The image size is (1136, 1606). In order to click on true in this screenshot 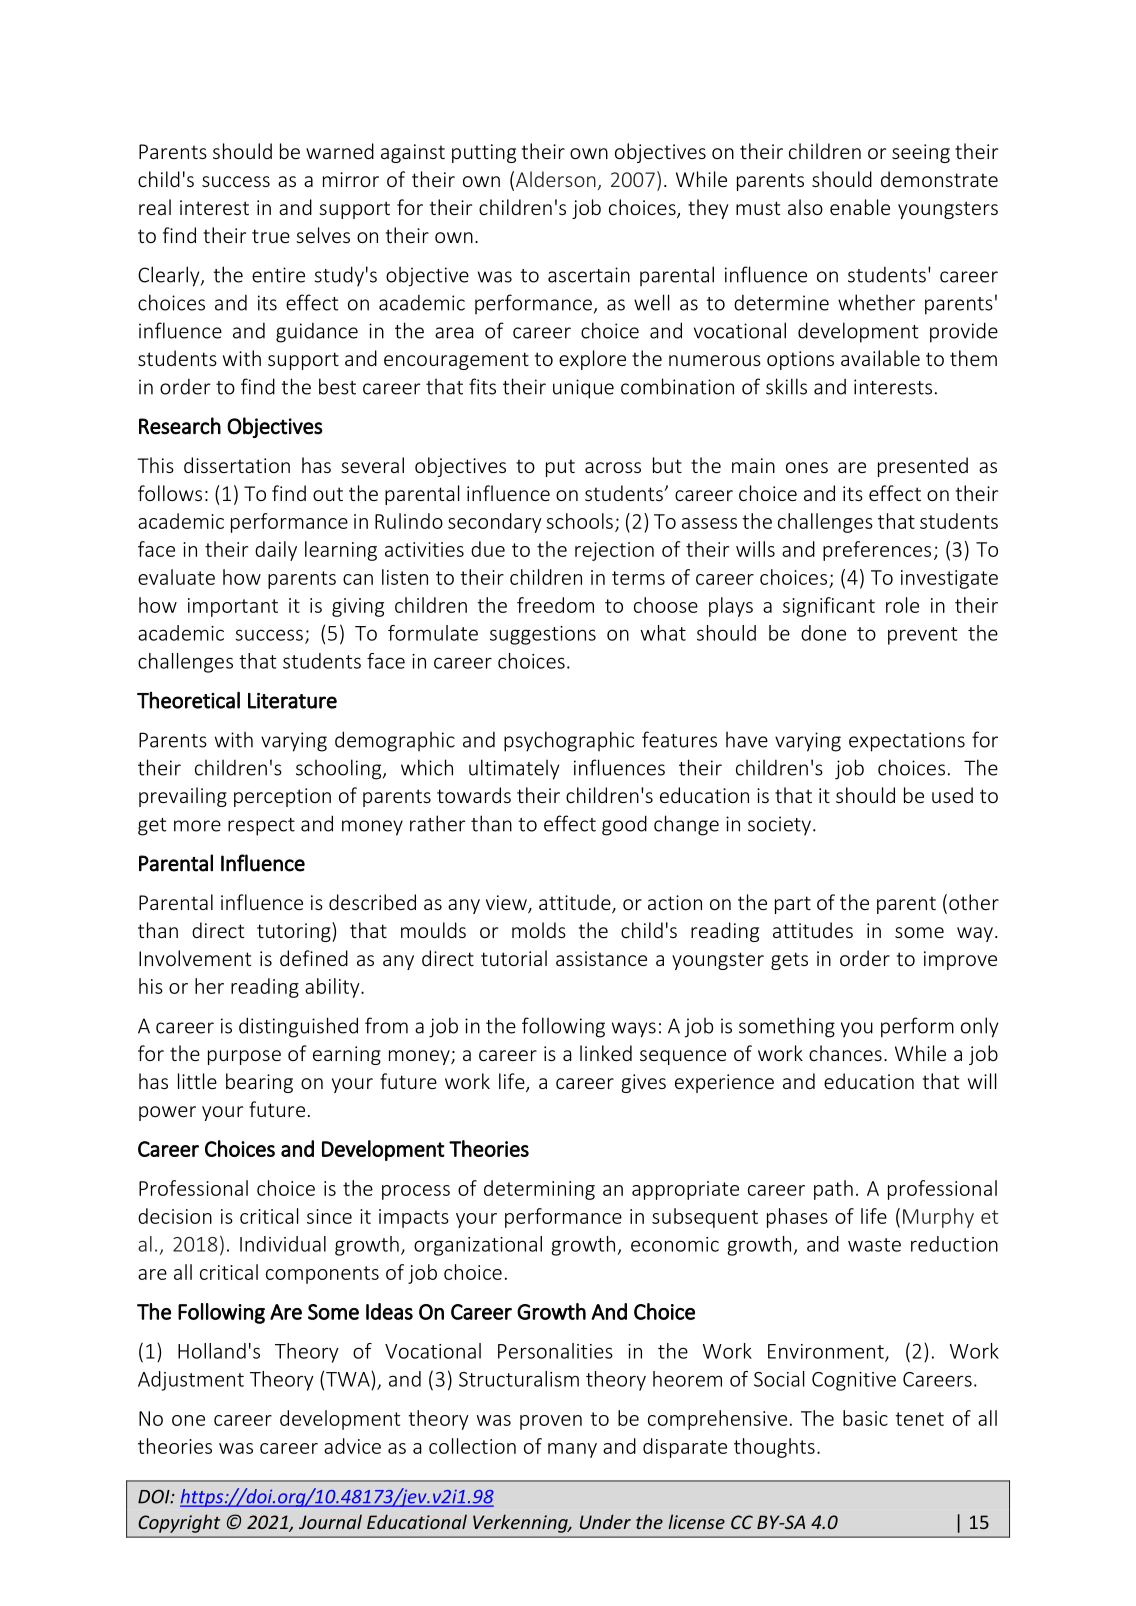, I will do `click(271, 236)`.
